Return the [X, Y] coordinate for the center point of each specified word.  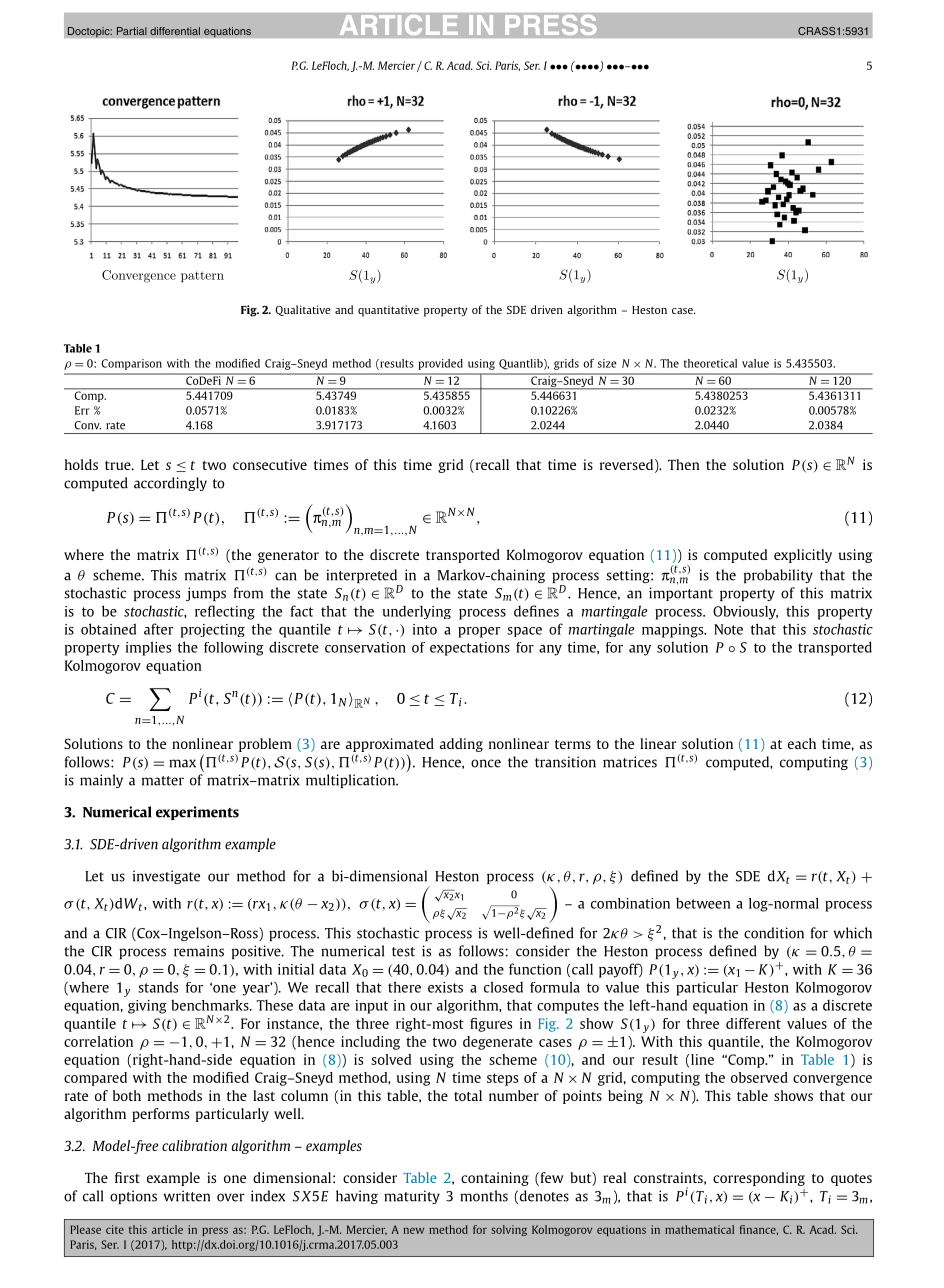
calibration [194, 1145]
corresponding [759, 1179]
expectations [470, 649]
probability [778, 576]
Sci [484, 65]
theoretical [710, 363]
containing [495, 1179]
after [159, 629]
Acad [460, 65]
